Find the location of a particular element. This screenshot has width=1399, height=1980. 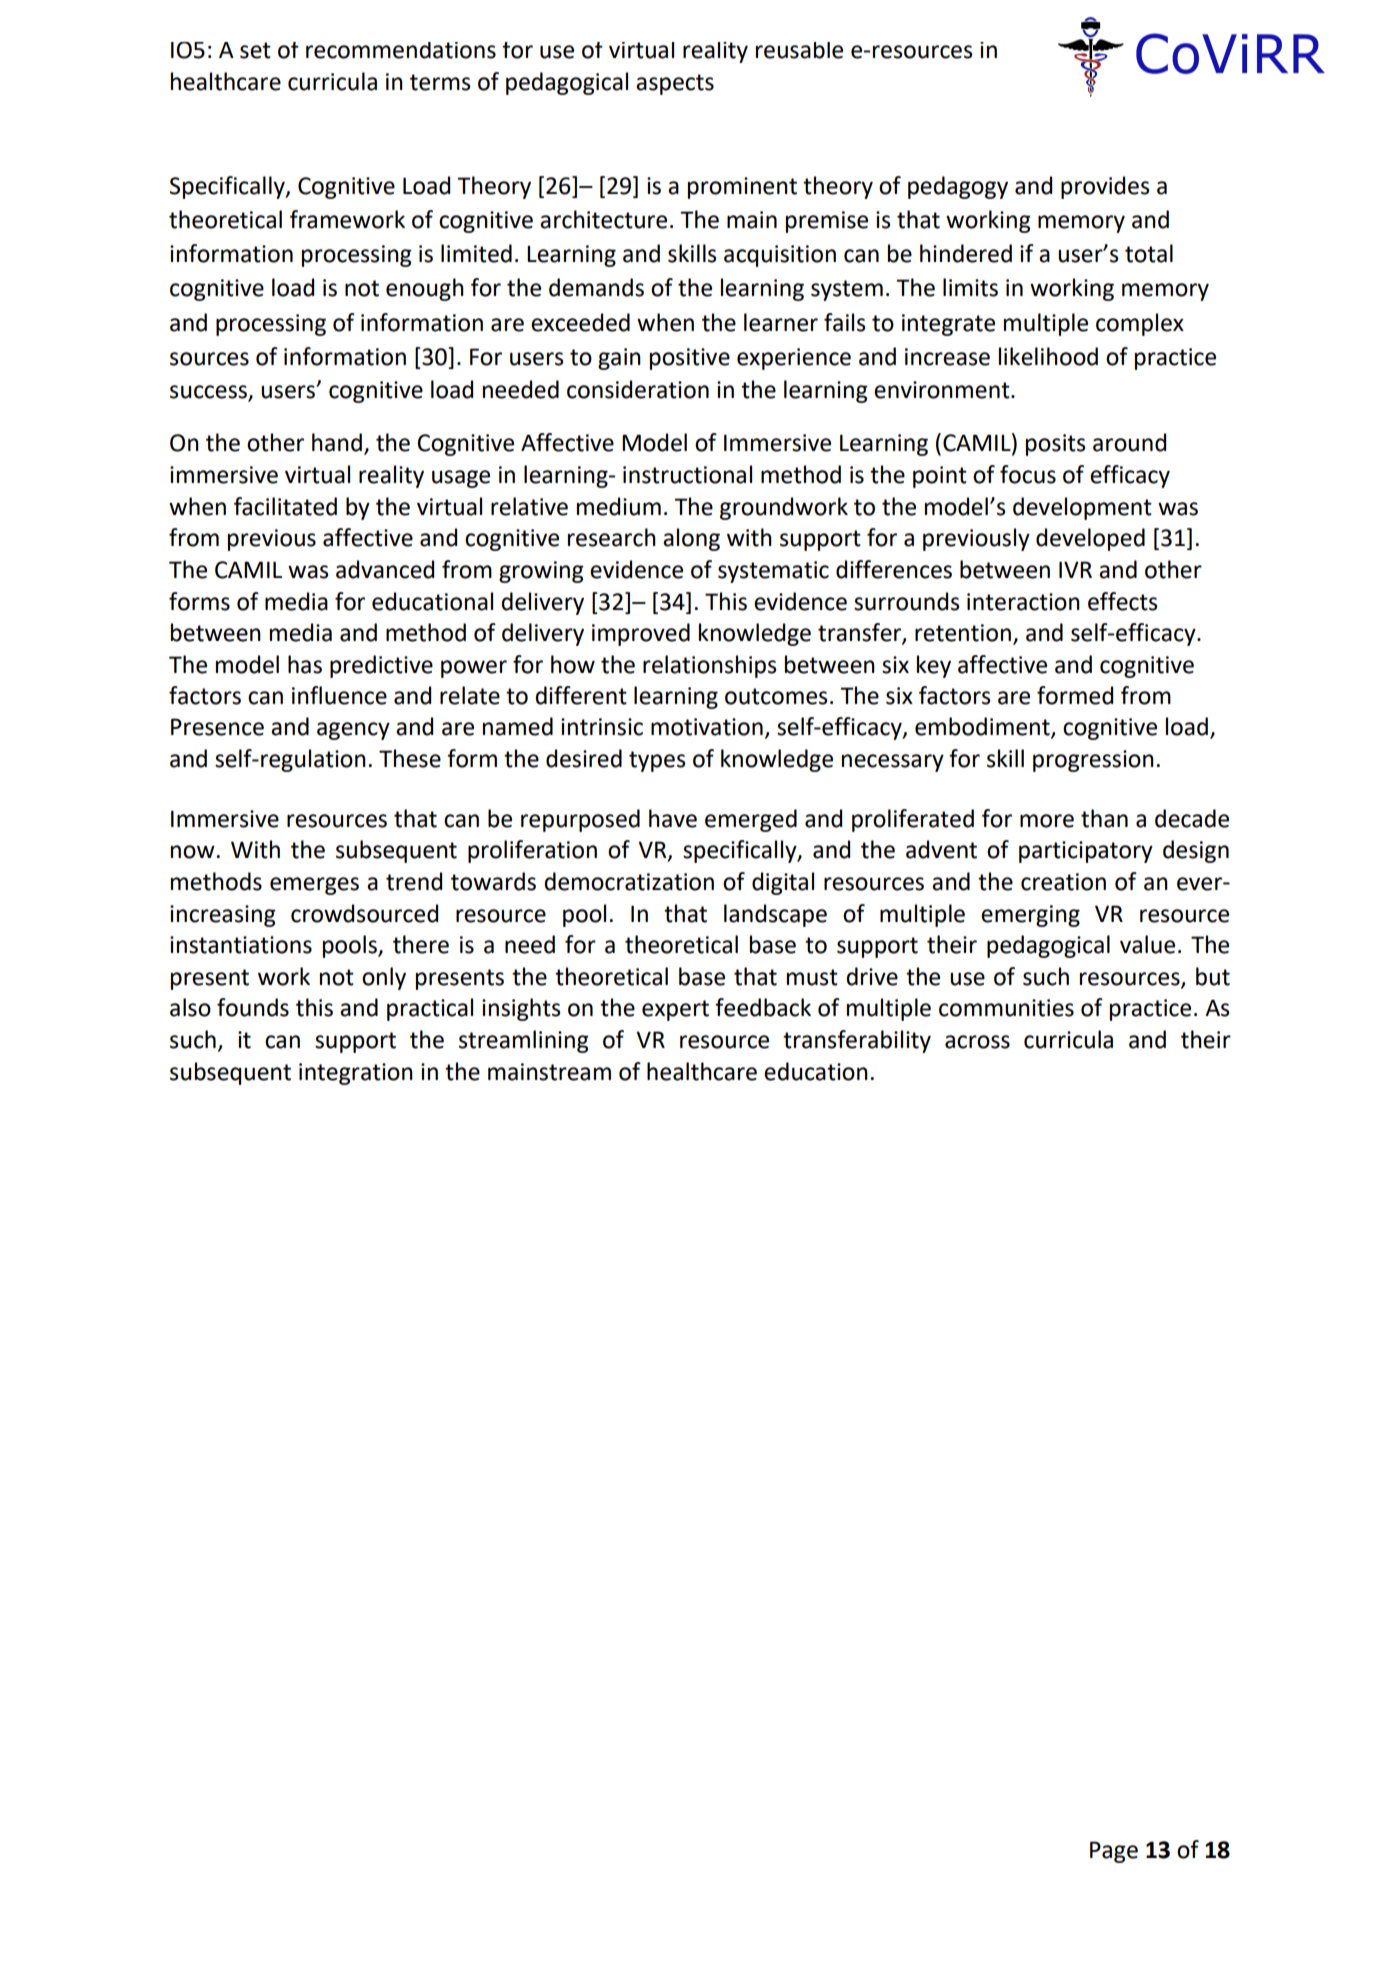

feedback is located at coordinates (763, 1007).
